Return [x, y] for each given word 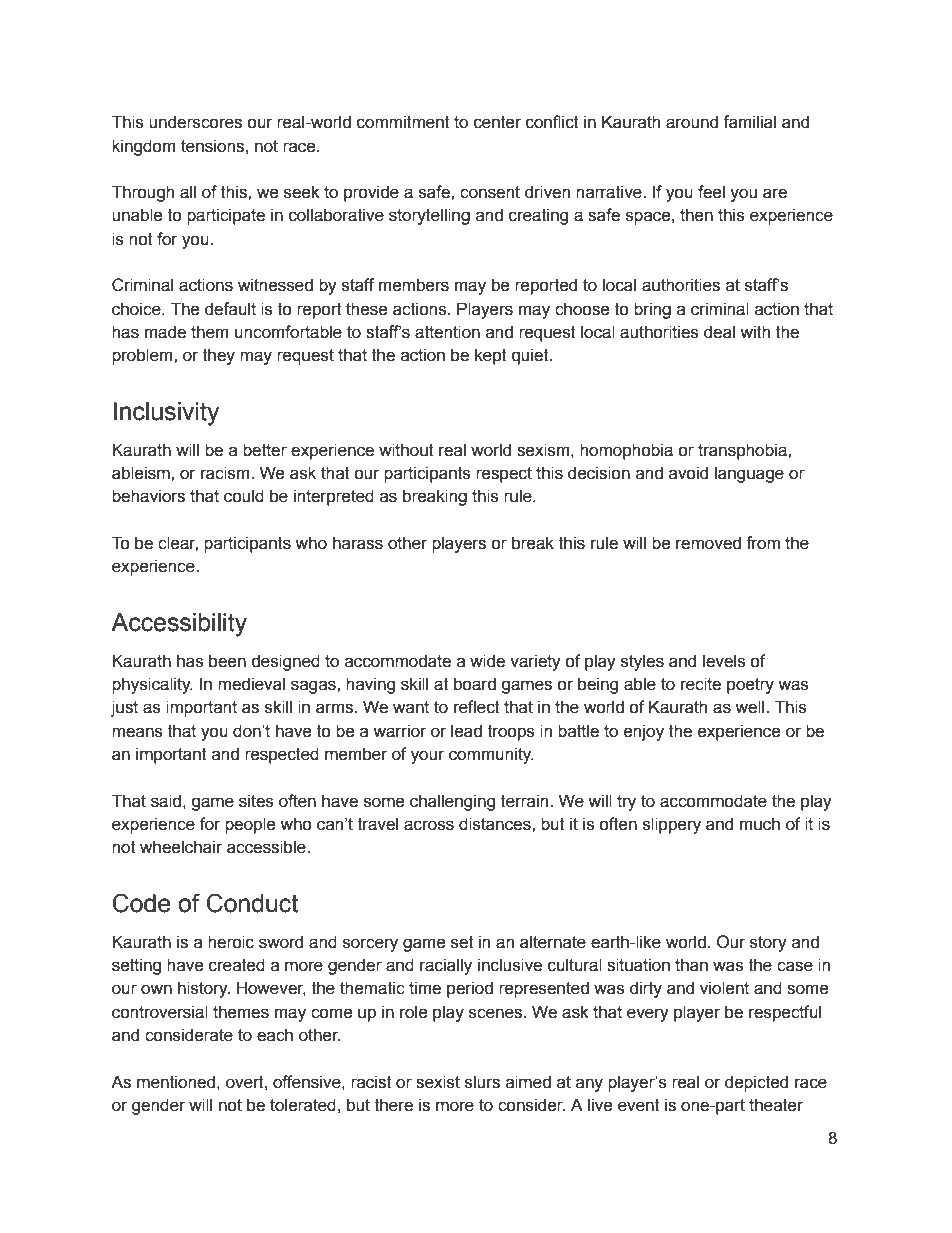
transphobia [743, 451]
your [427, 757]
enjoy [644, 732]
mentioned [176, 1082]
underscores [195, 122]
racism [226, 473]
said [166, 801]
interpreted [334, 497]
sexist [438, 1082]
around [692, 122]
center [497, 122]
